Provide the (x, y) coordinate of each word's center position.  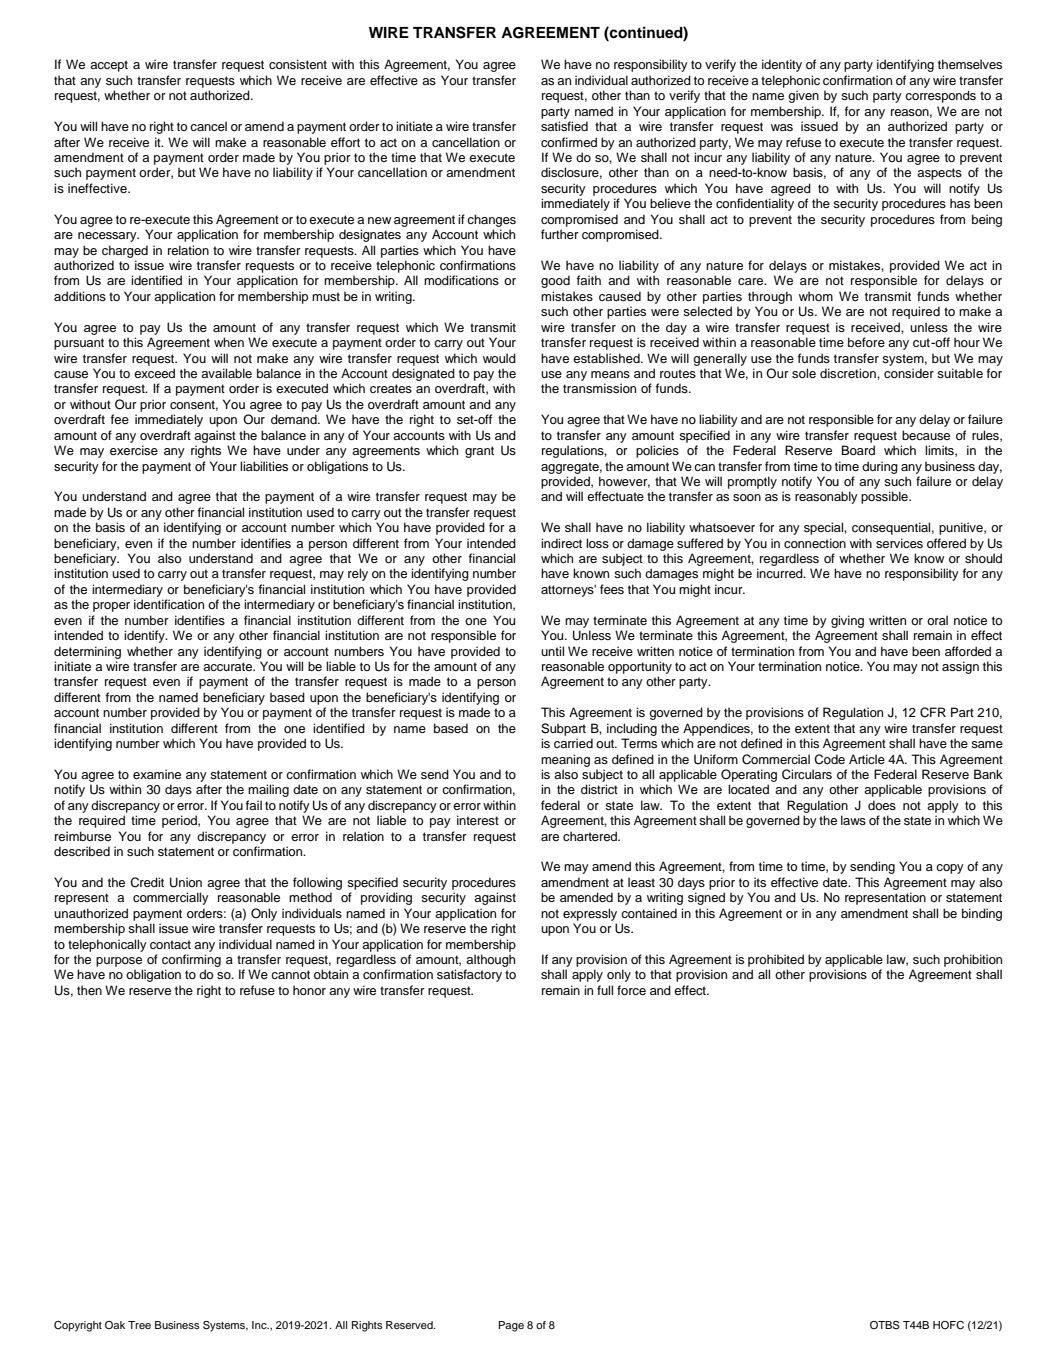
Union (186, 882)
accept (109, 66)
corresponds (940, 96)
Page (511, 1326)
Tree (139, 1325)
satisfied (564, 126)
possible (885, 497)
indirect (561, 543)
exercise (134, 450)
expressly (590, 914)
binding (982, 914)
